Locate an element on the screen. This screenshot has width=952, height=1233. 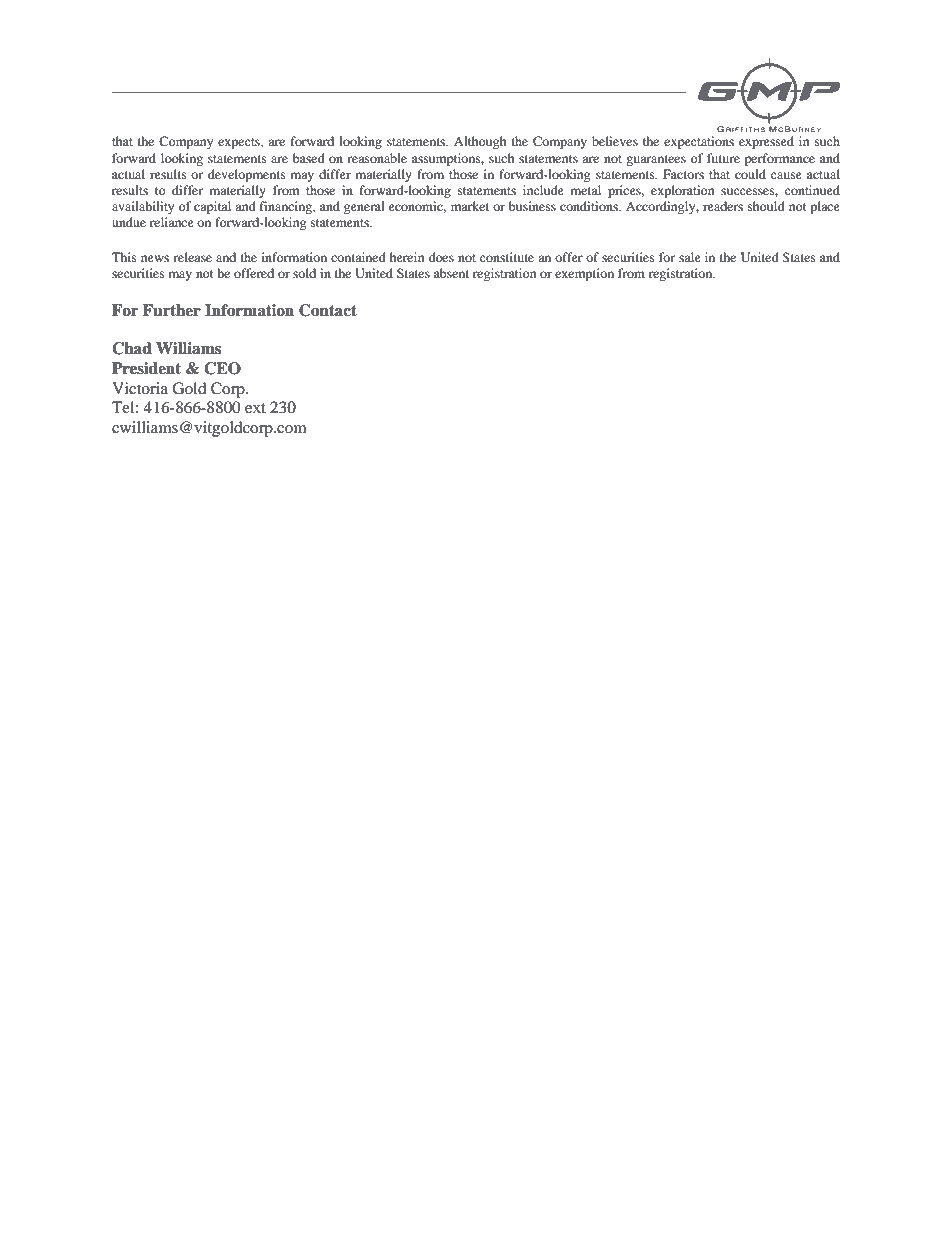
sale is located at coordinates (690, 257).
